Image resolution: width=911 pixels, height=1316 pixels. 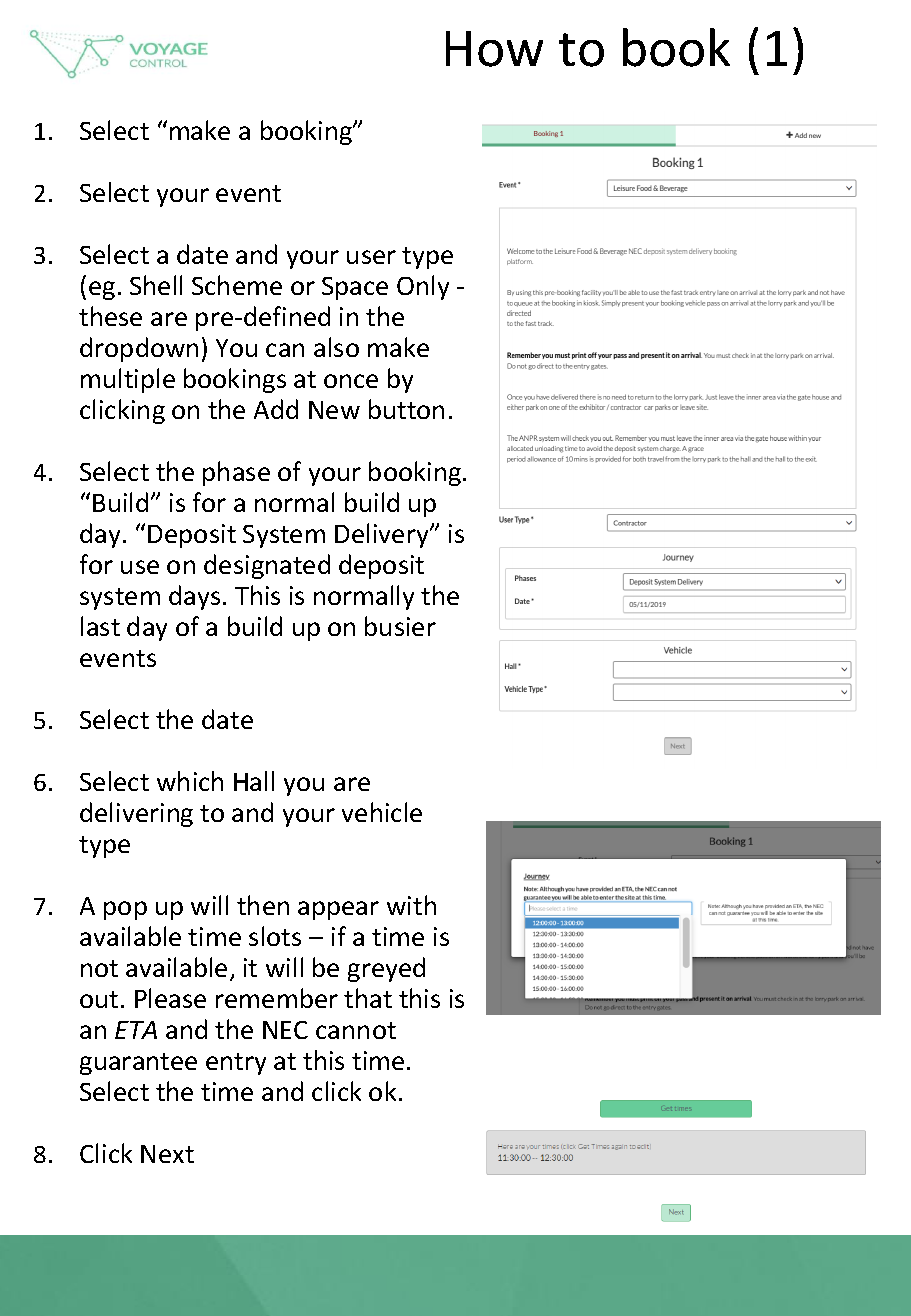 What do you see at coordinates (400, 626) in the page?
I see `busier` at bounding box center [400, 626].
